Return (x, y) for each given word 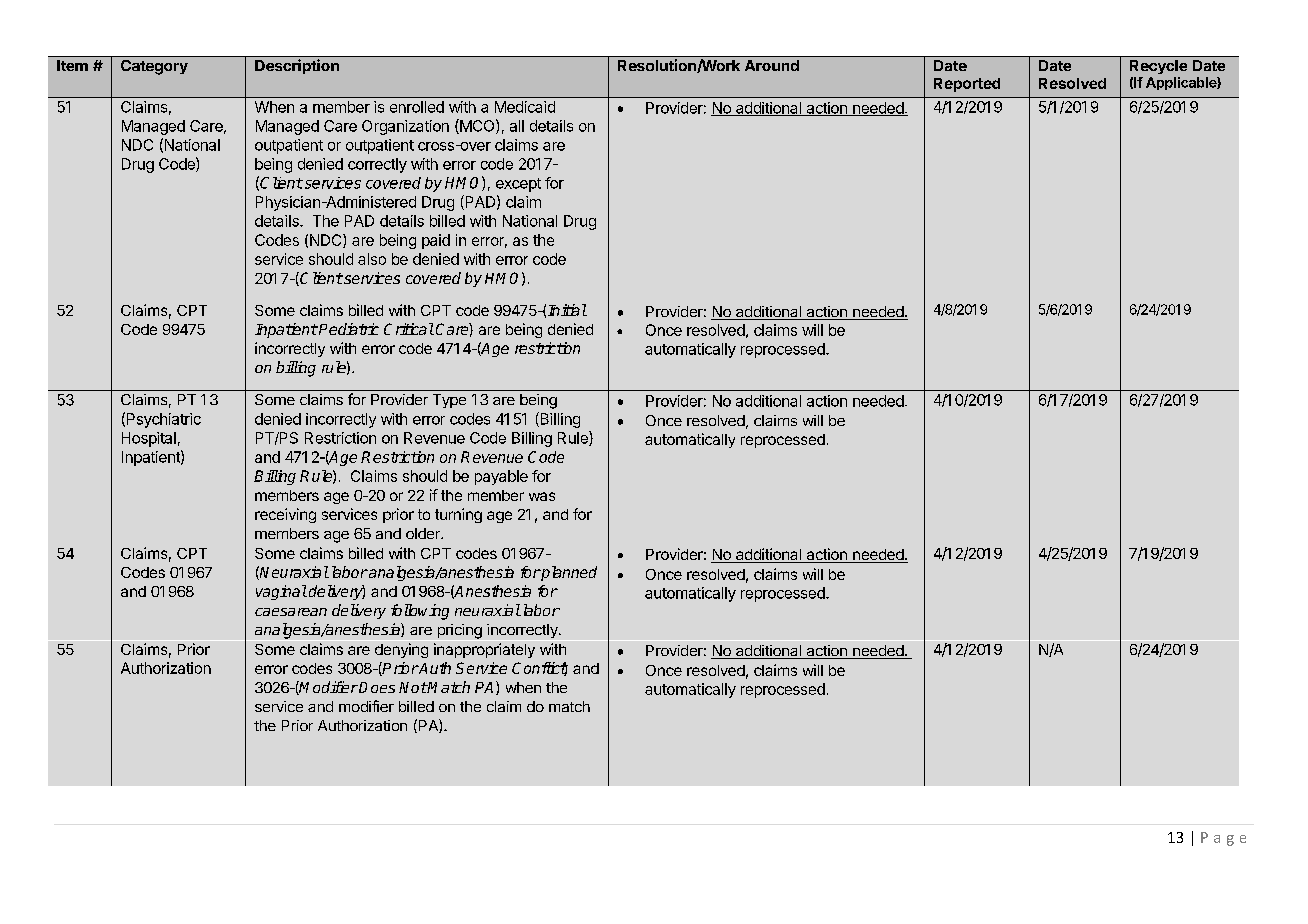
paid (436, 241)
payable (501, 477)
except (518, 185)
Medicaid (525, 107)
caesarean (291, 612)
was (542, 496)
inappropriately (484, 650)
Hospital (149, 439)
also (372, 259)
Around (772, 65)
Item (72, 65)
